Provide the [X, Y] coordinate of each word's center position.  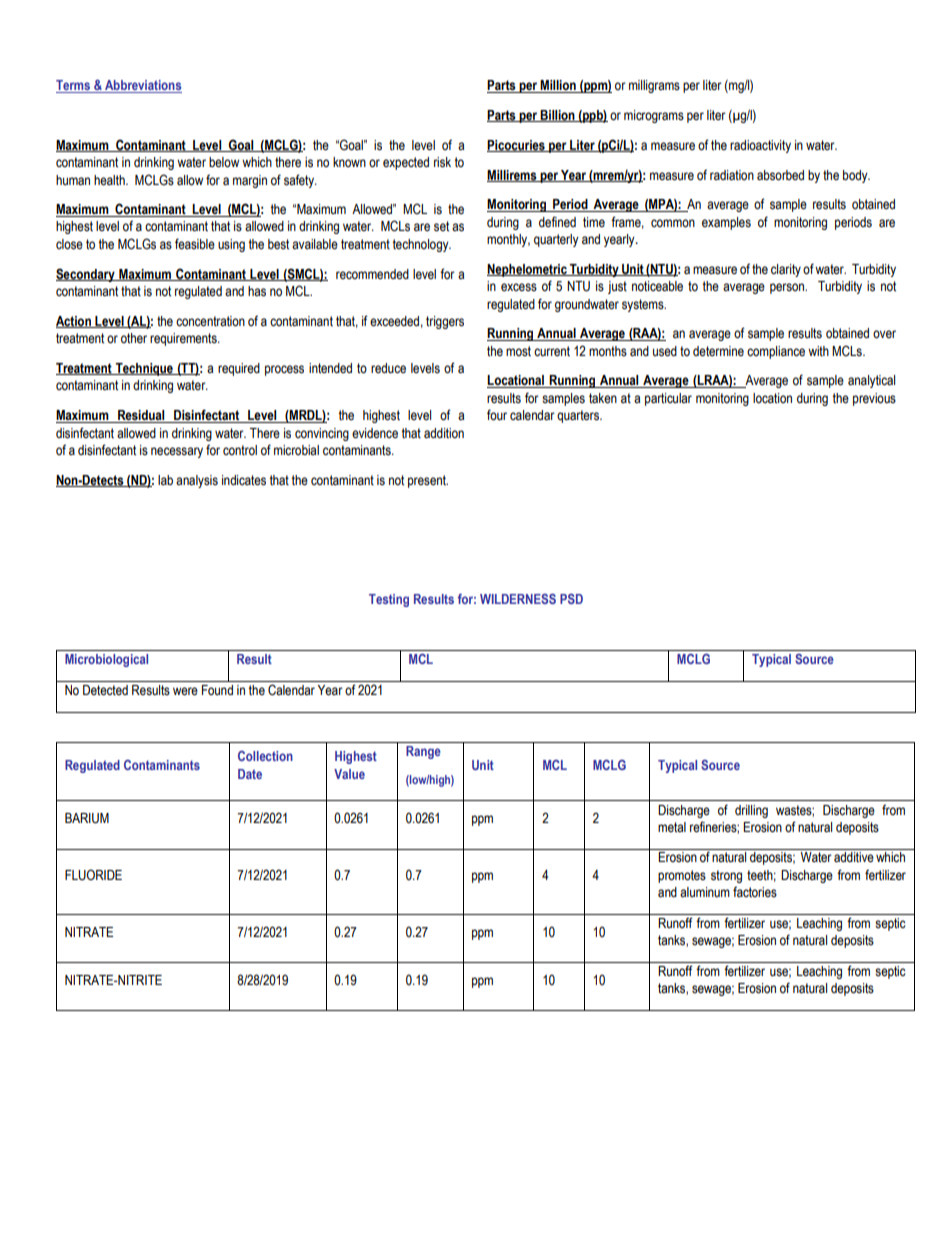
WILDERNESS [518, 598]
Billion [558, 116]
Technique [144, 369]
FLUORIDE [93, 875]
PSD [571, 598]
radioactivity [760, 146]
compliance [776, 352]
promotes [682, 876]
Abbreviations [142, 86]
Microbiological [106, 660]
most [518, 351]
